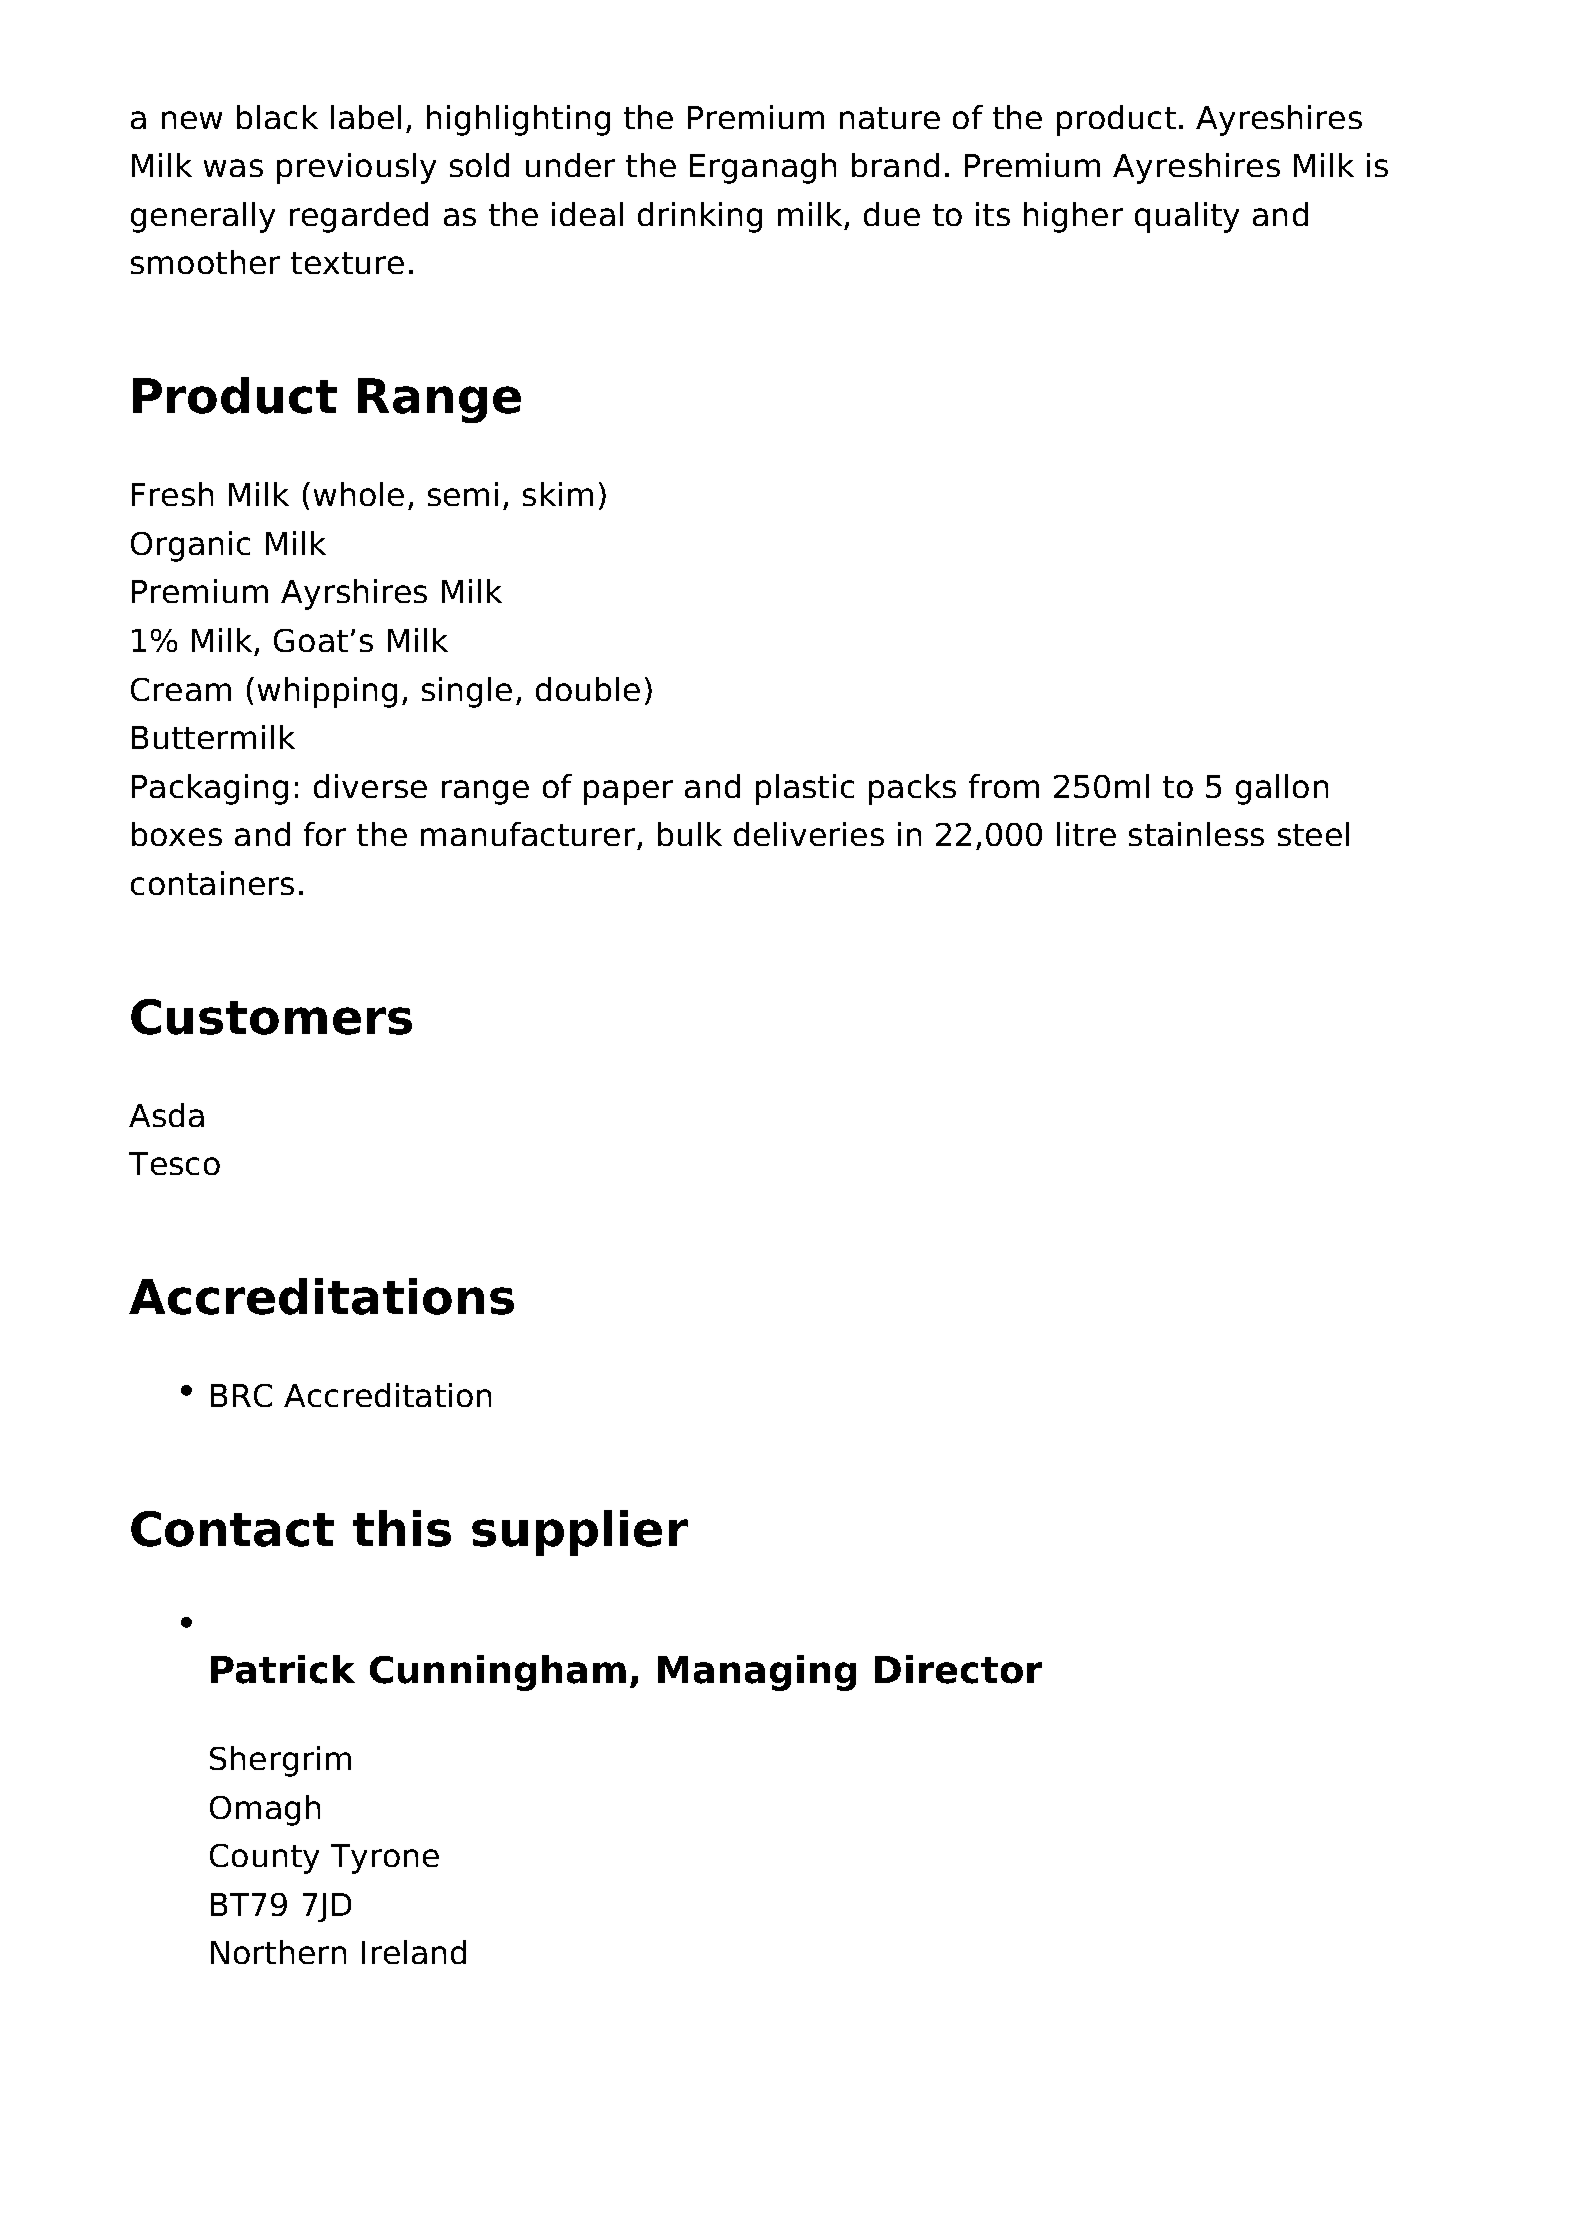 This screenshot has width=1569, height=2219. I want to click on Customers, so click(271, 1017).
